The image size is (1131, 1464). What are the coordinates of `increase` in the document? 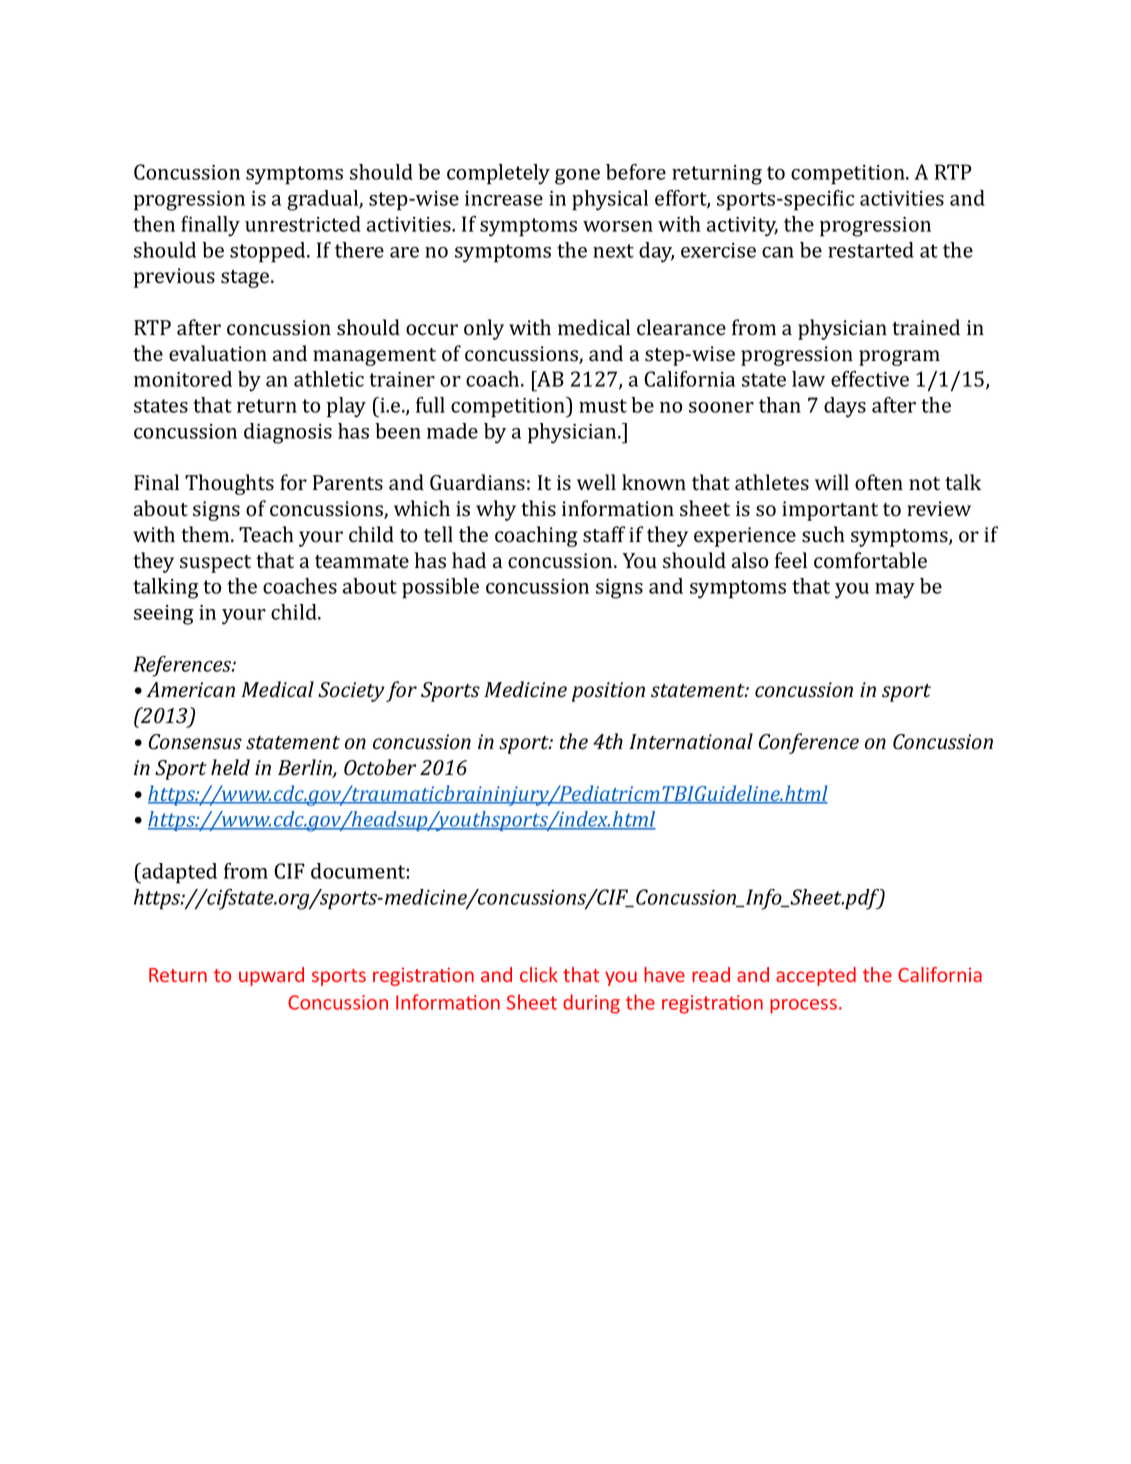 It's located at (504, 198).
